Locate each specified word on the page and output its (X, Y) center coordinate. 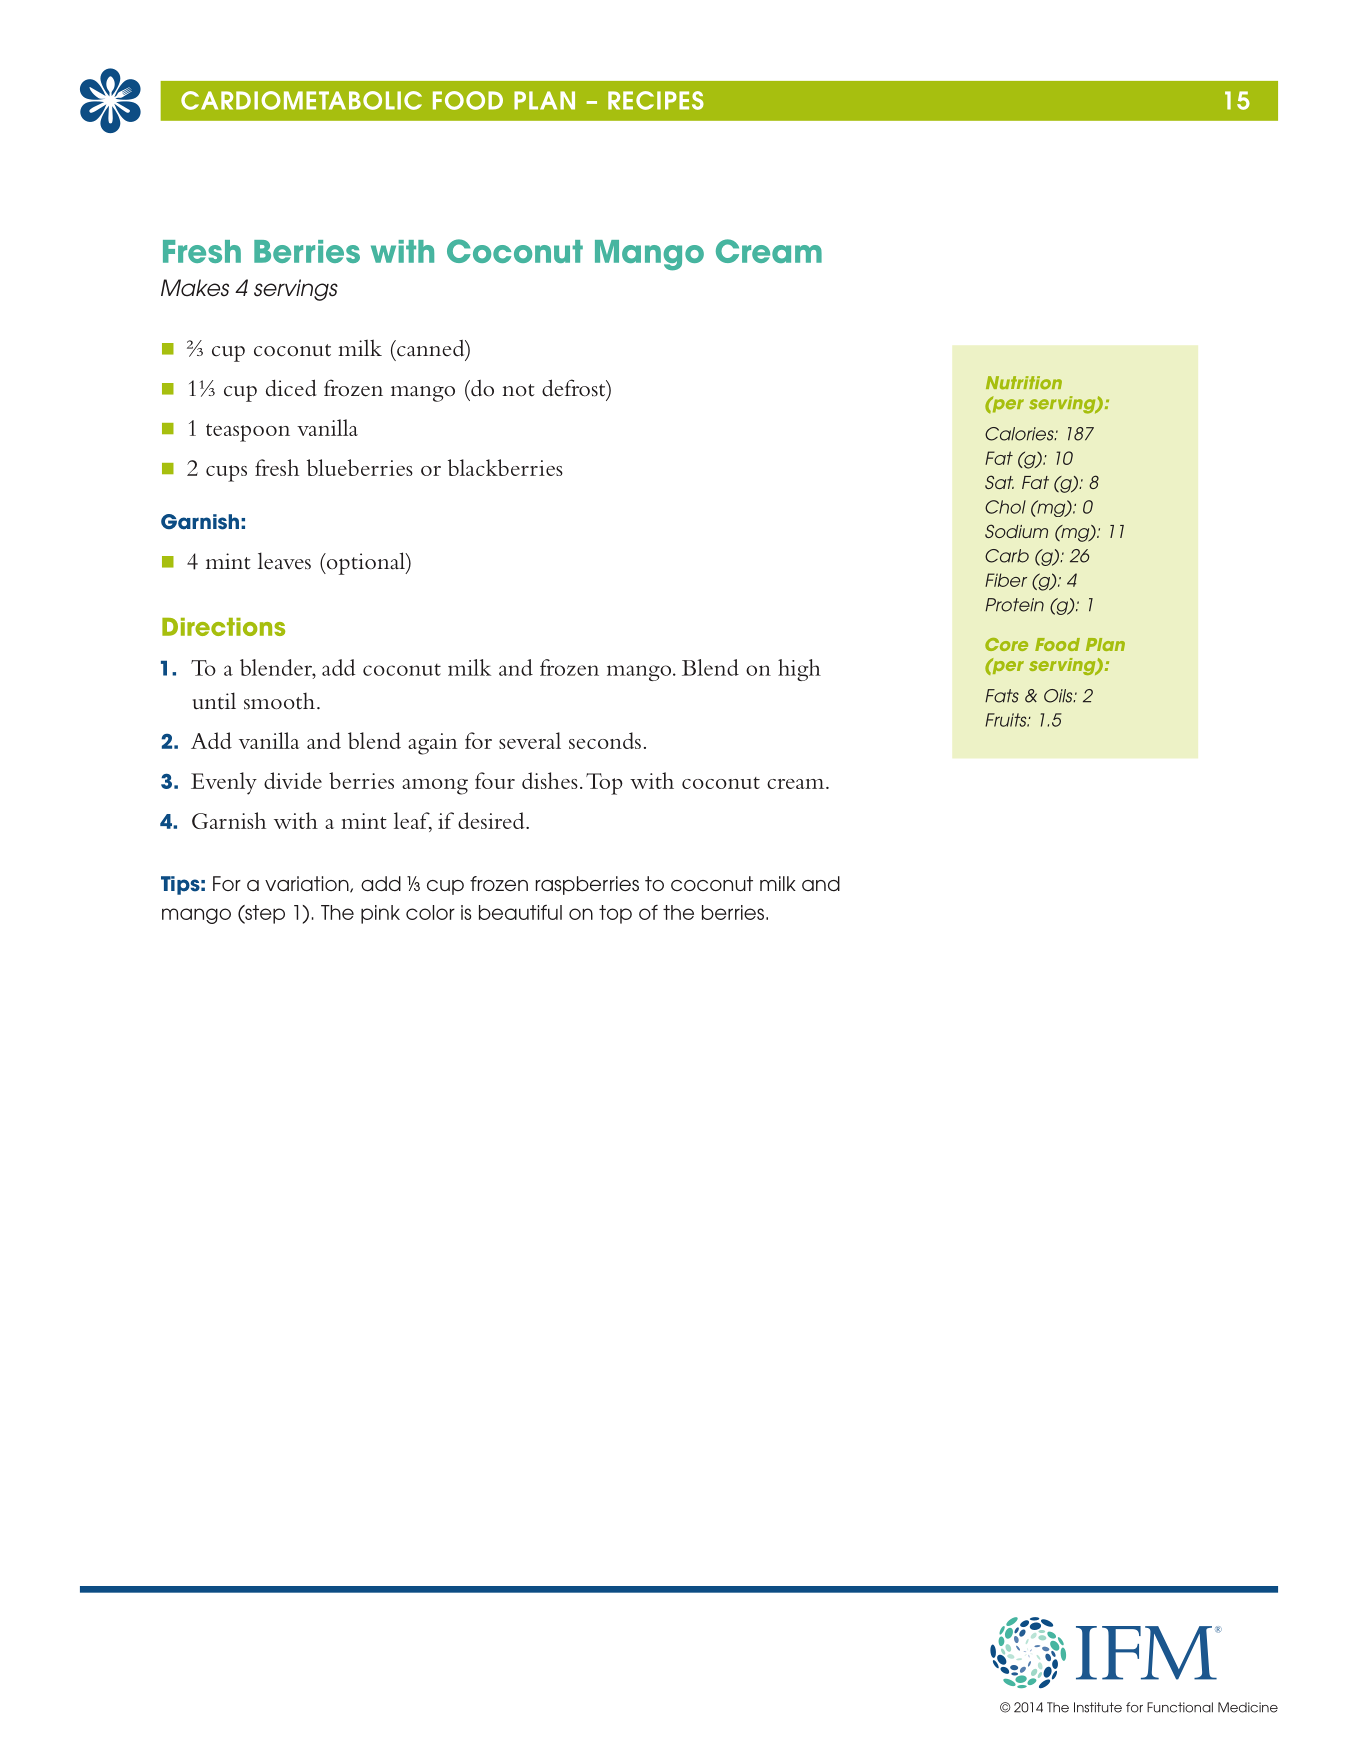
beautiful (520, 912)
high (799, 670)
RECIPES (656, 100)
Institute (1098, 1707)
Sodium (1016, 531)
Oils (1059, 696)
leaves (284, 561)
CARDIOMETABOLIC (301, 100)
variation (308, 884)
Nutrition (1024, 383)
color (430, 912)
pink (380, 914)
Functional (1180, 1707)
